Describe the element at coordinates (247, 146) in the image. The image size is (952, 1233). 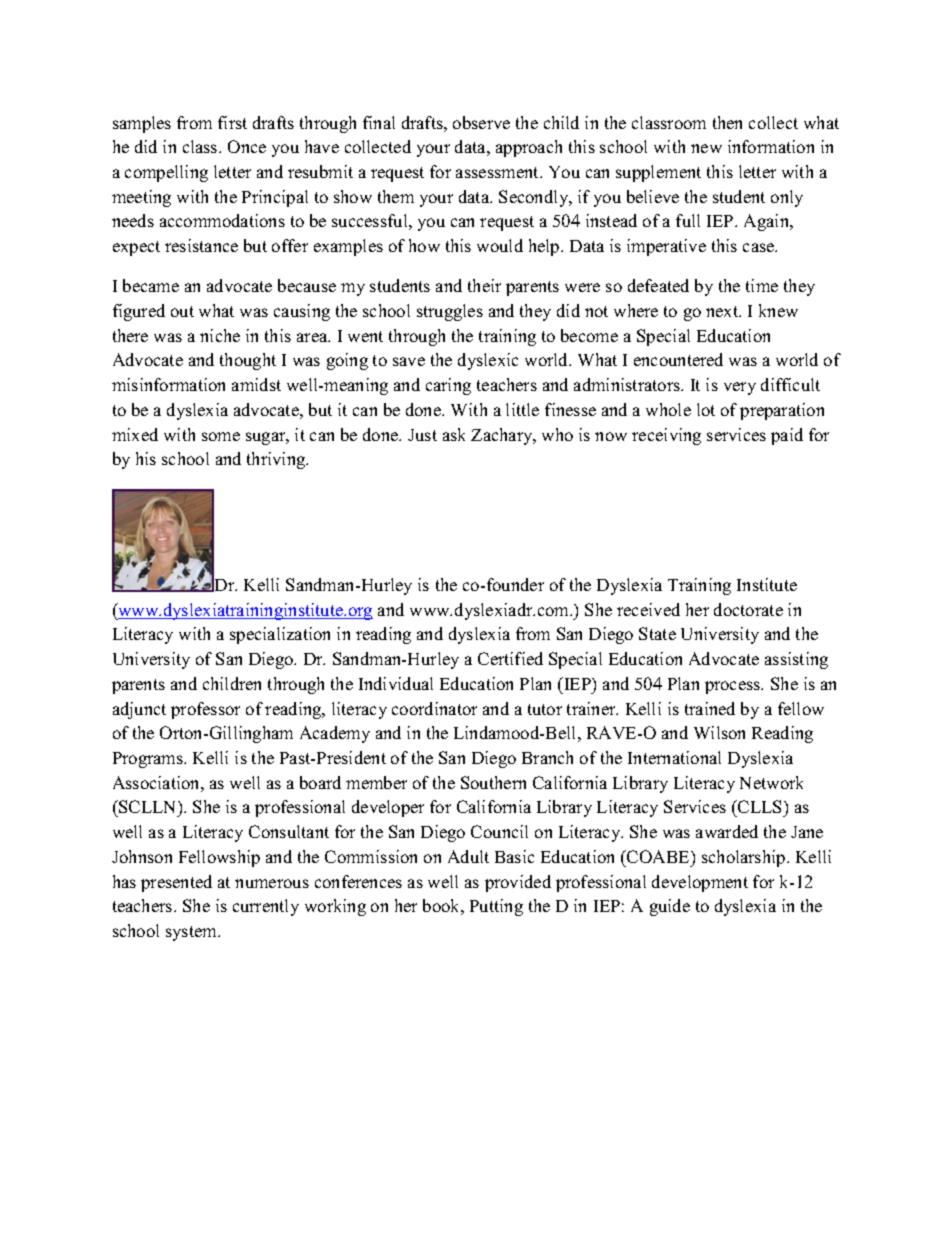
I see `Once` at that location.
